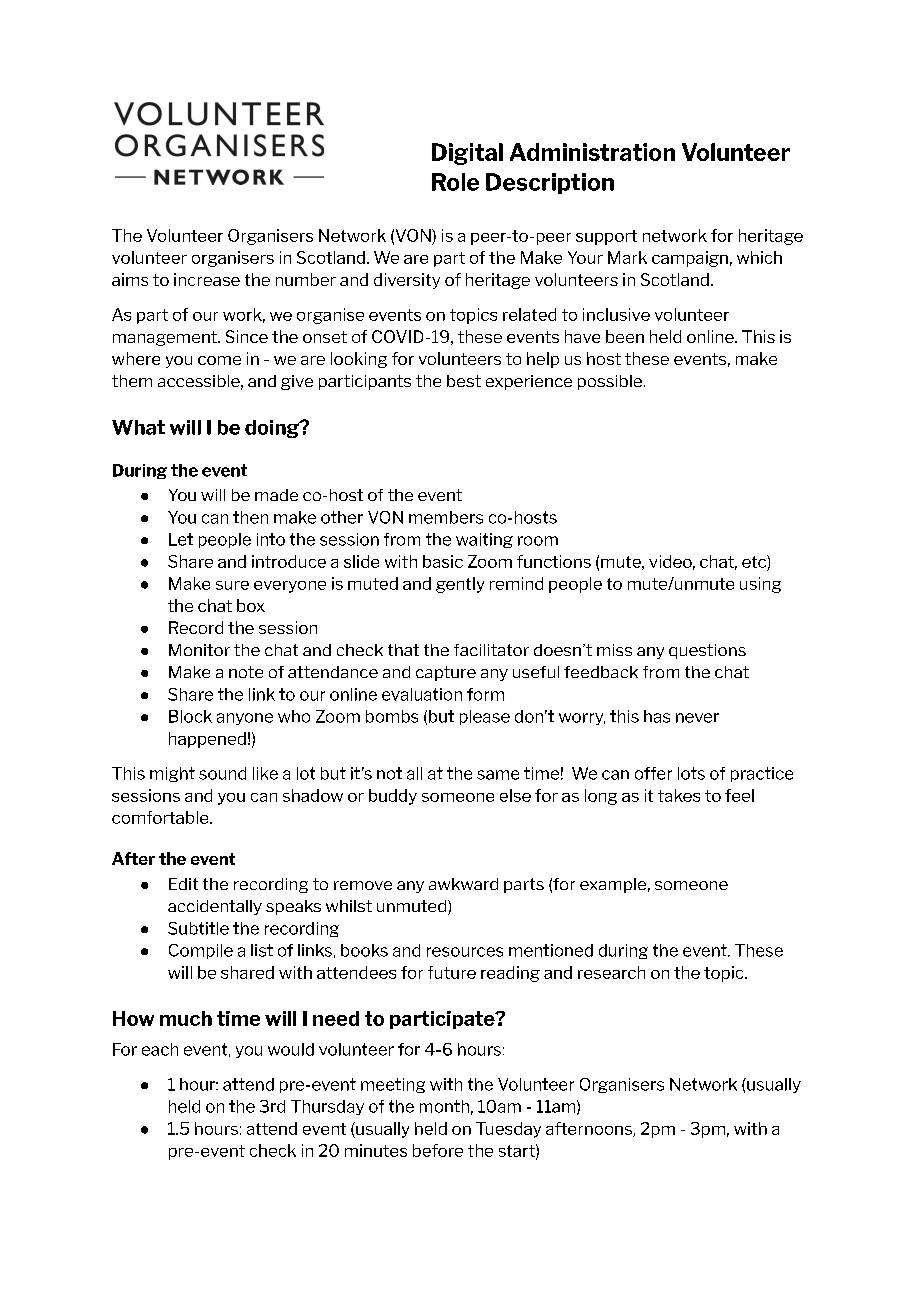 This page has height=1307, width=924. What do you see at coordinates (207, 279) in the page?
I see `increase` at bounding box center [207, 279].
